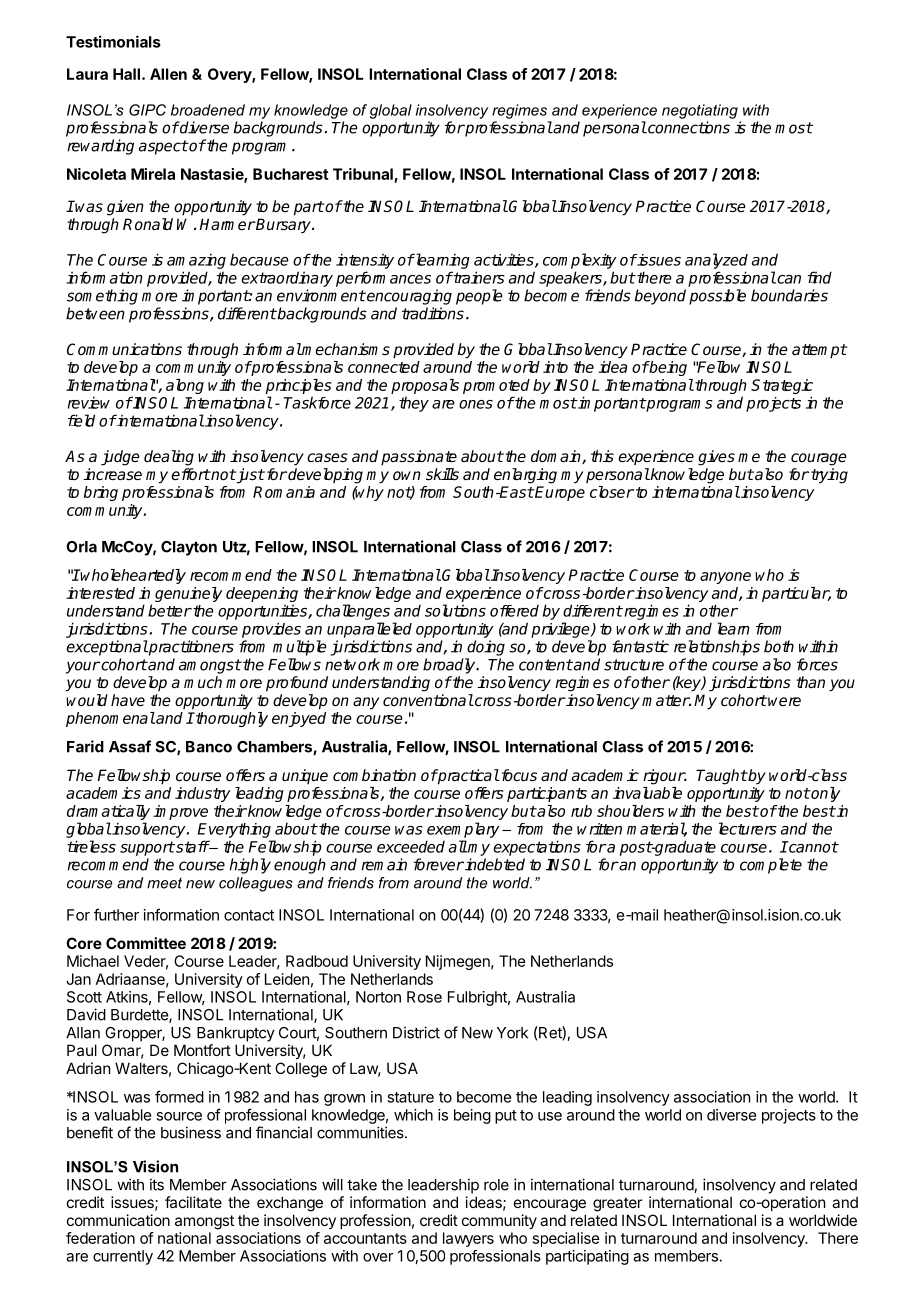 The image size is (924, 1308). Describe the element at coordinates (716, 458) in the screenshot. I see `gives` at that location.
